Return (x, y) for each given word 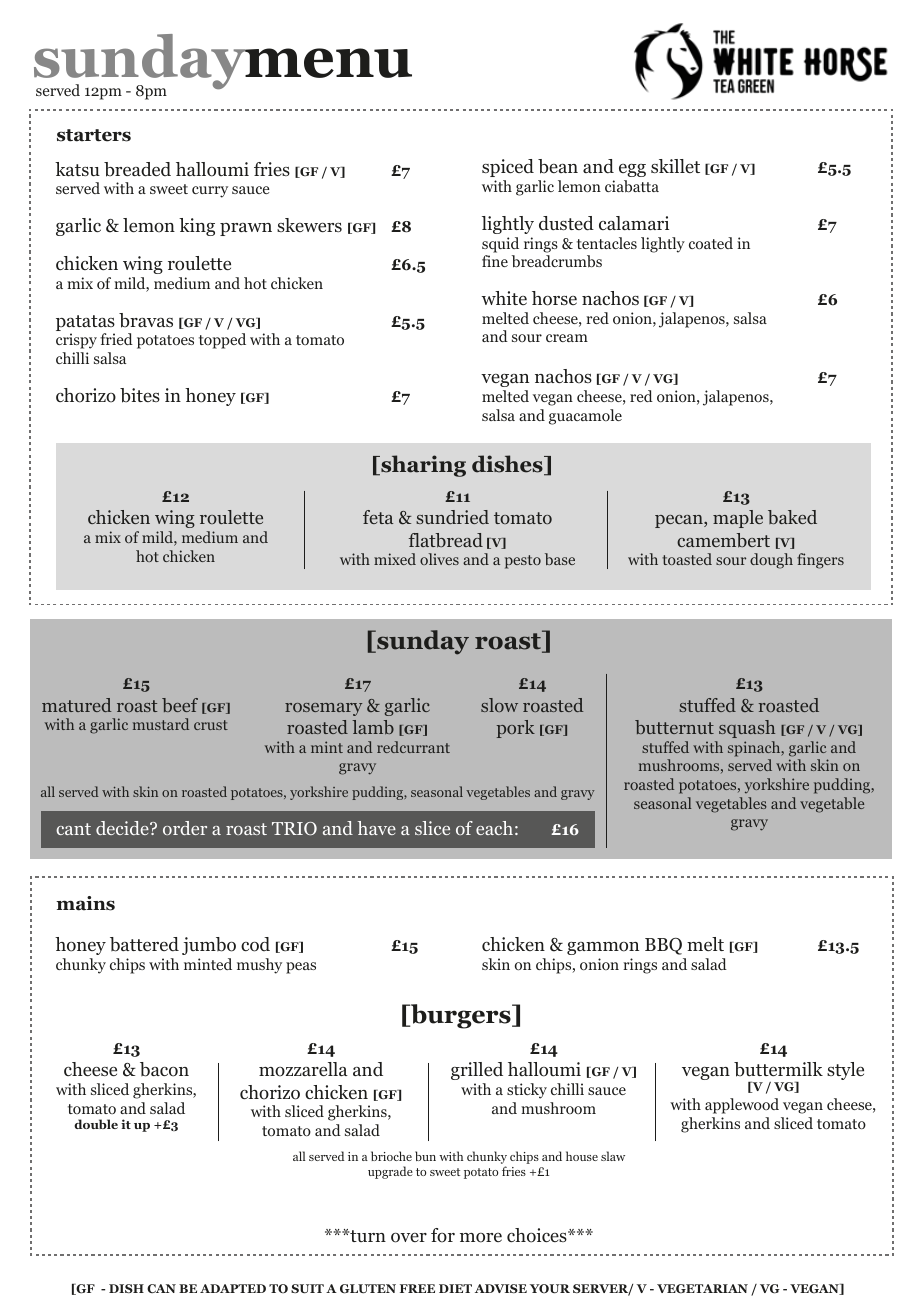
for (443, 1235)
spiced (508, 168)
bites (140, 395)
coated (711, 243)
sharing (422, 466)
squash (747, 729)
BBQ (663, 946)
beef (180, 705)
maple (738, 519)
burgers (461, 1016)
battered (144, 944)
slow (499, 705)
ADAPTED (233, 1288)
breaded (137, 169)
